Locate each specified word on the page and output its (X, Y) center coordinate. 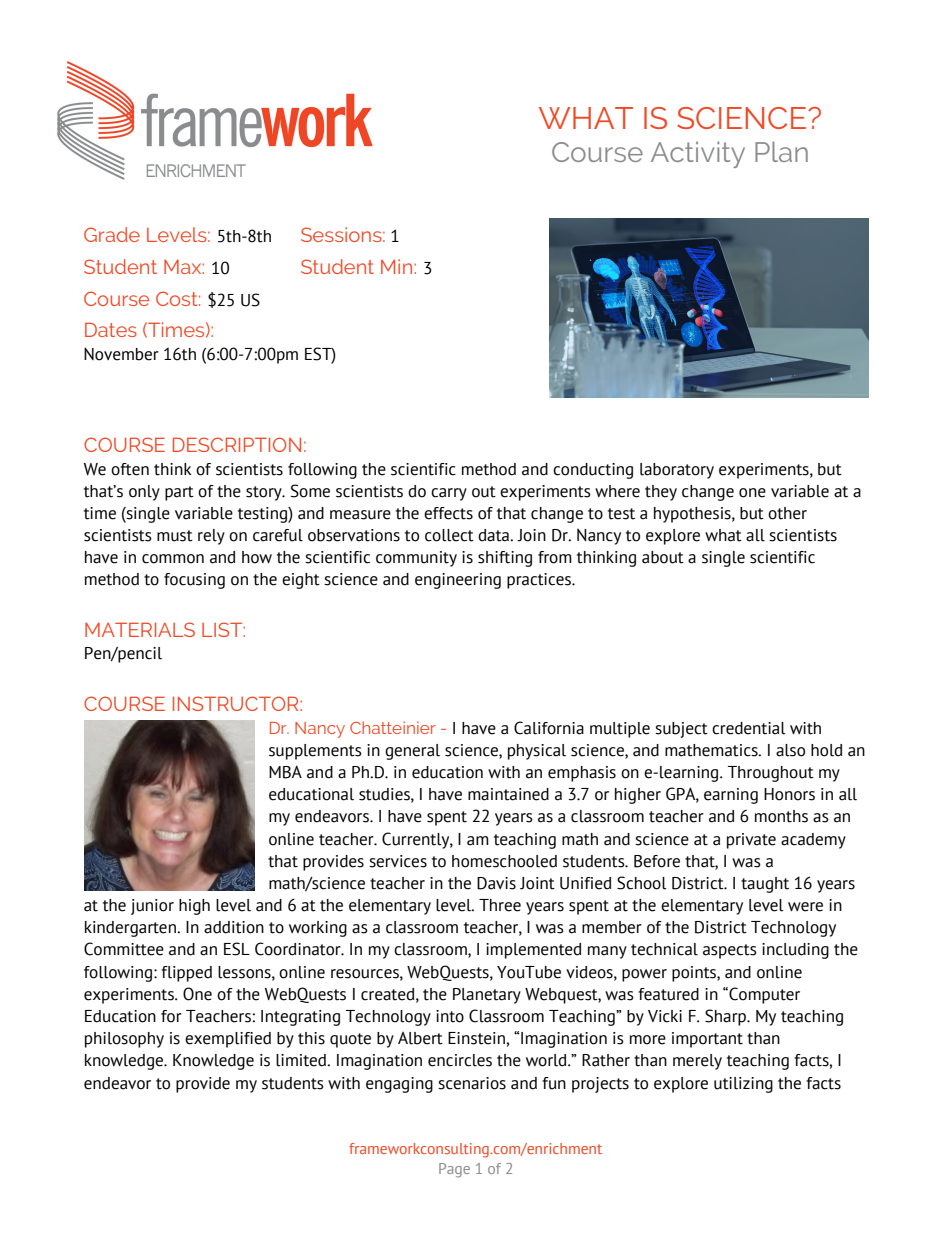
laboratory (677, 471)
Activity (698, 154)
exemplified (228, 1040)
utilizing (743, 1085)
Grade (112, 234)
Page (454, 1170)
